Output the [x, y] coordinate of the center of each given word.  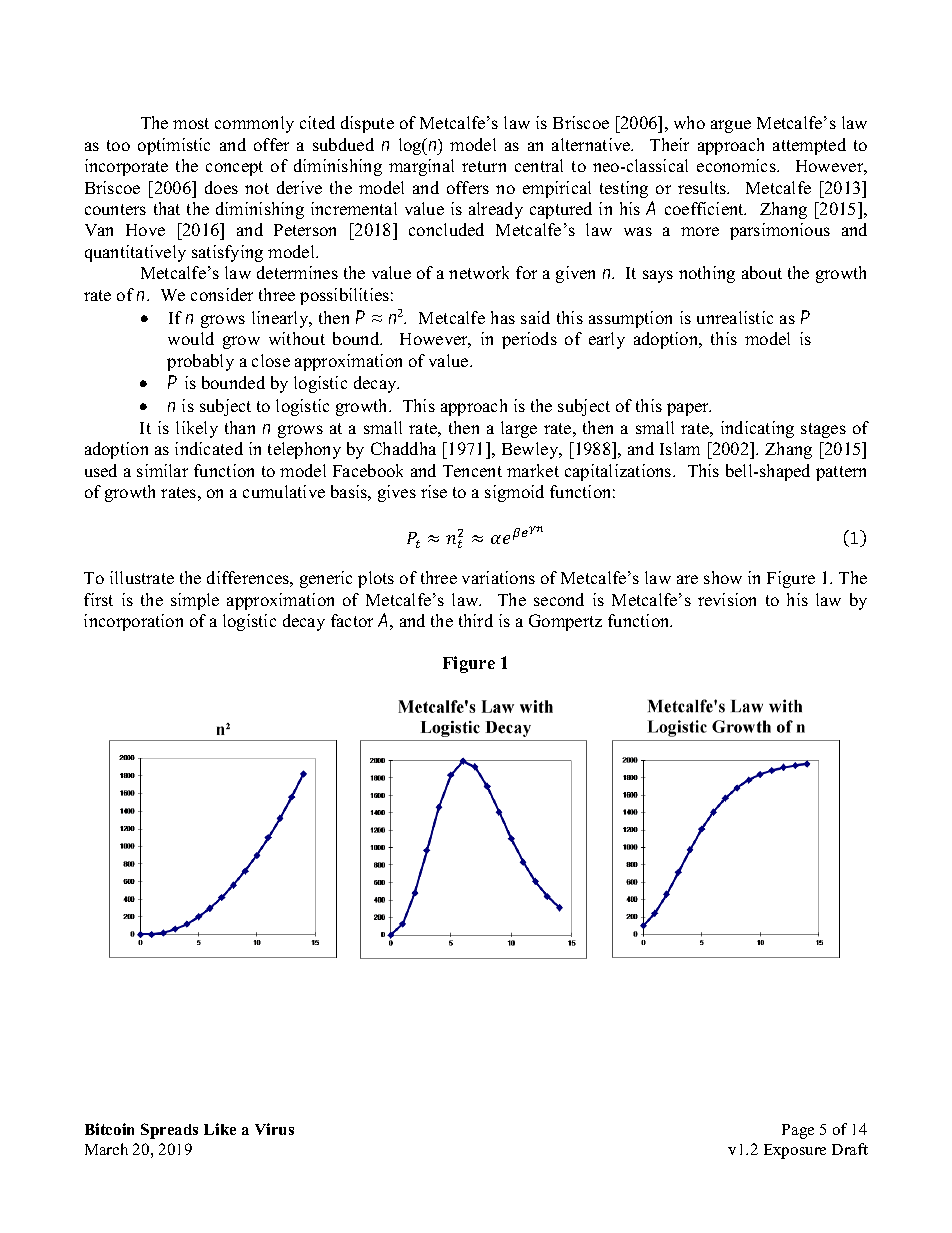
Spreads [169, 1131]
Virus [274, 1129]
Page [798, 1131]
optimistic [174, 146]
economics [737, 165]
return [484, 166]
